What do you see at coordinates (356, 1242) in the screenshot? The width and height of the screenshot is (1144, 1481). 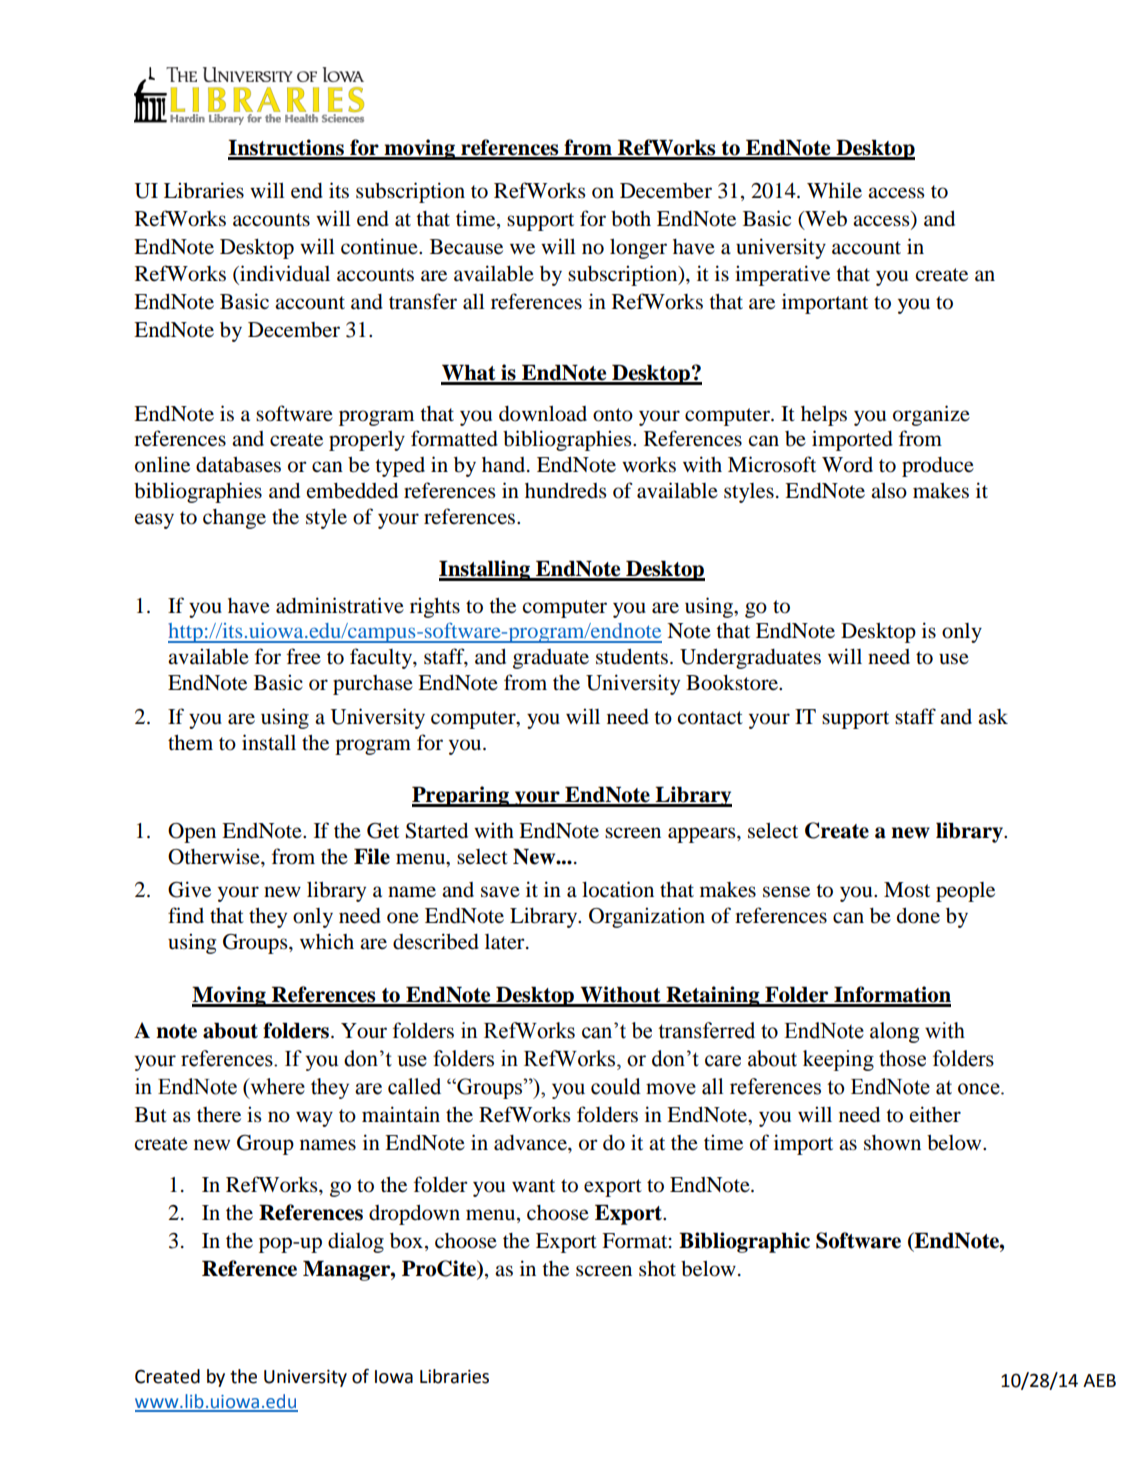 I see `dialog` at bounding box center [356, 1242].
